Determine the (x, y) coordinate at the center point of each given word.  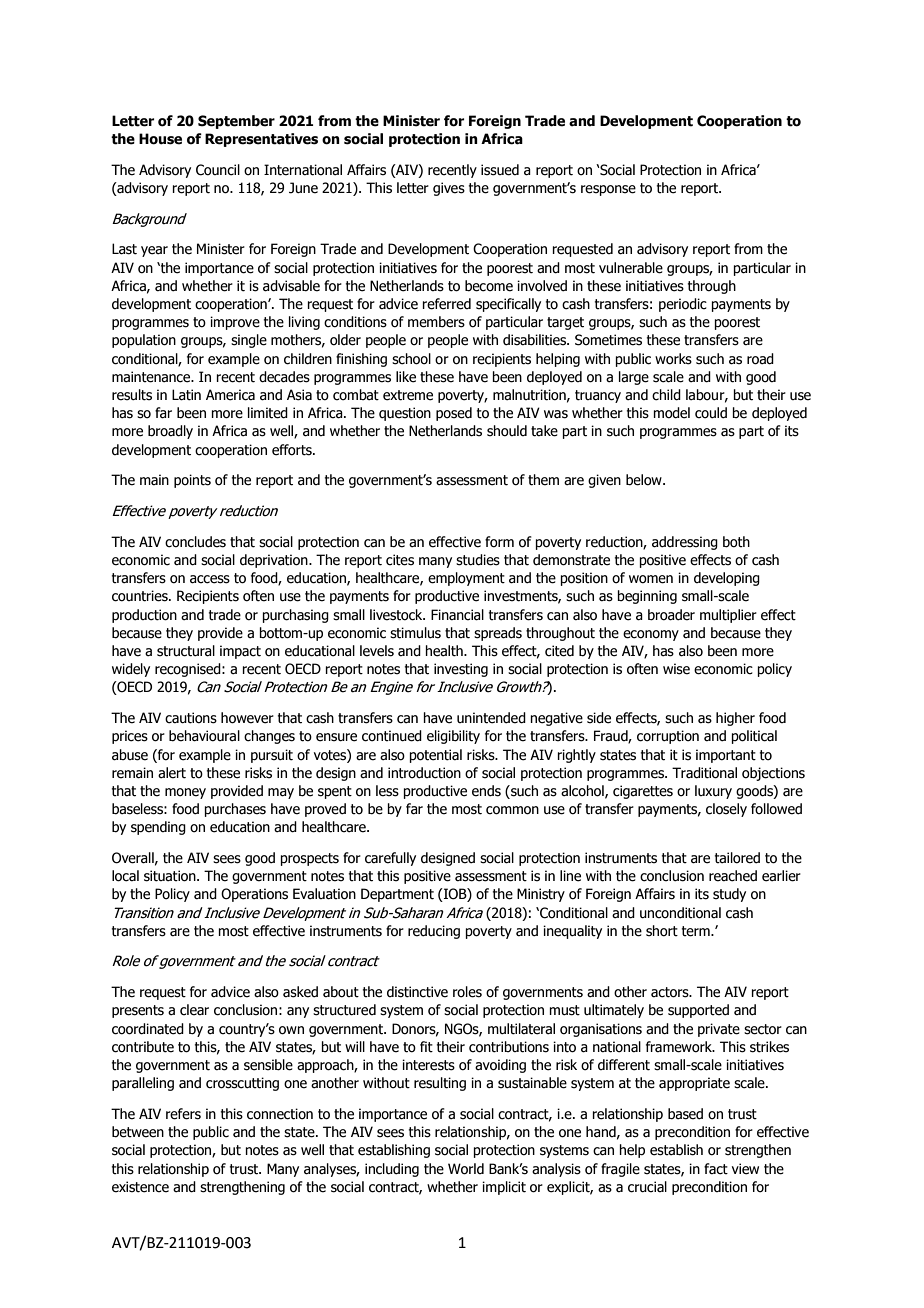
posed (454, 414)
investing (461, 670)
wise (676, 669)
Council (218, 170)
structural (186, 651)
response (608, 190)
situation (171, 876)
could (711, 413)
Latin (186, 395)
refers (183, 1114)
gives (449, 189)
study (729, 895)
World (466, 1169)
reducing (434, 932)
